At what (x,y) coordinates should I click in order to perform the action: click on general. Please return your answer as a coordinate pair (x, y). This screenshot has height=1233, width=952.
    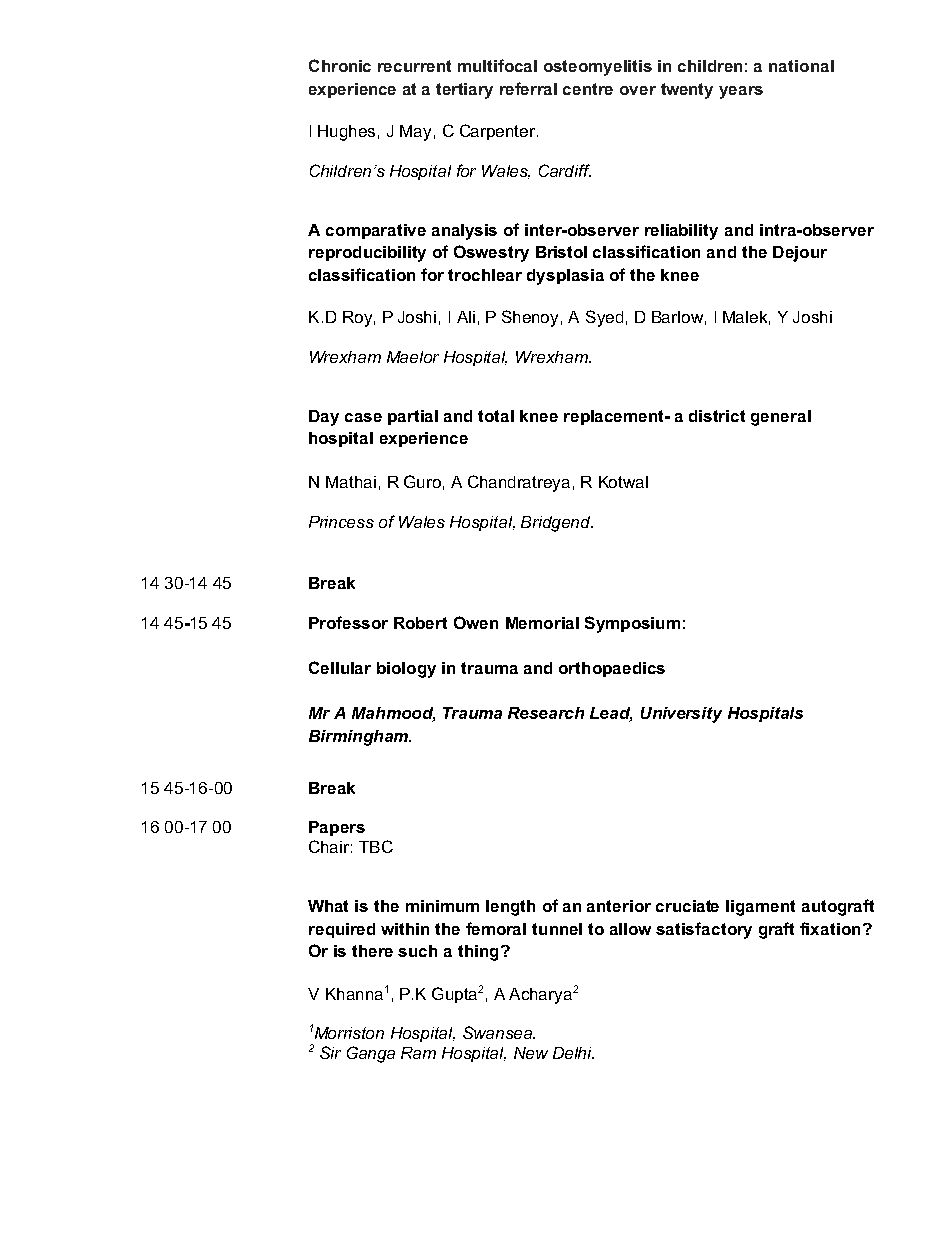
    Looking at the image, I should click on (781, 418).
